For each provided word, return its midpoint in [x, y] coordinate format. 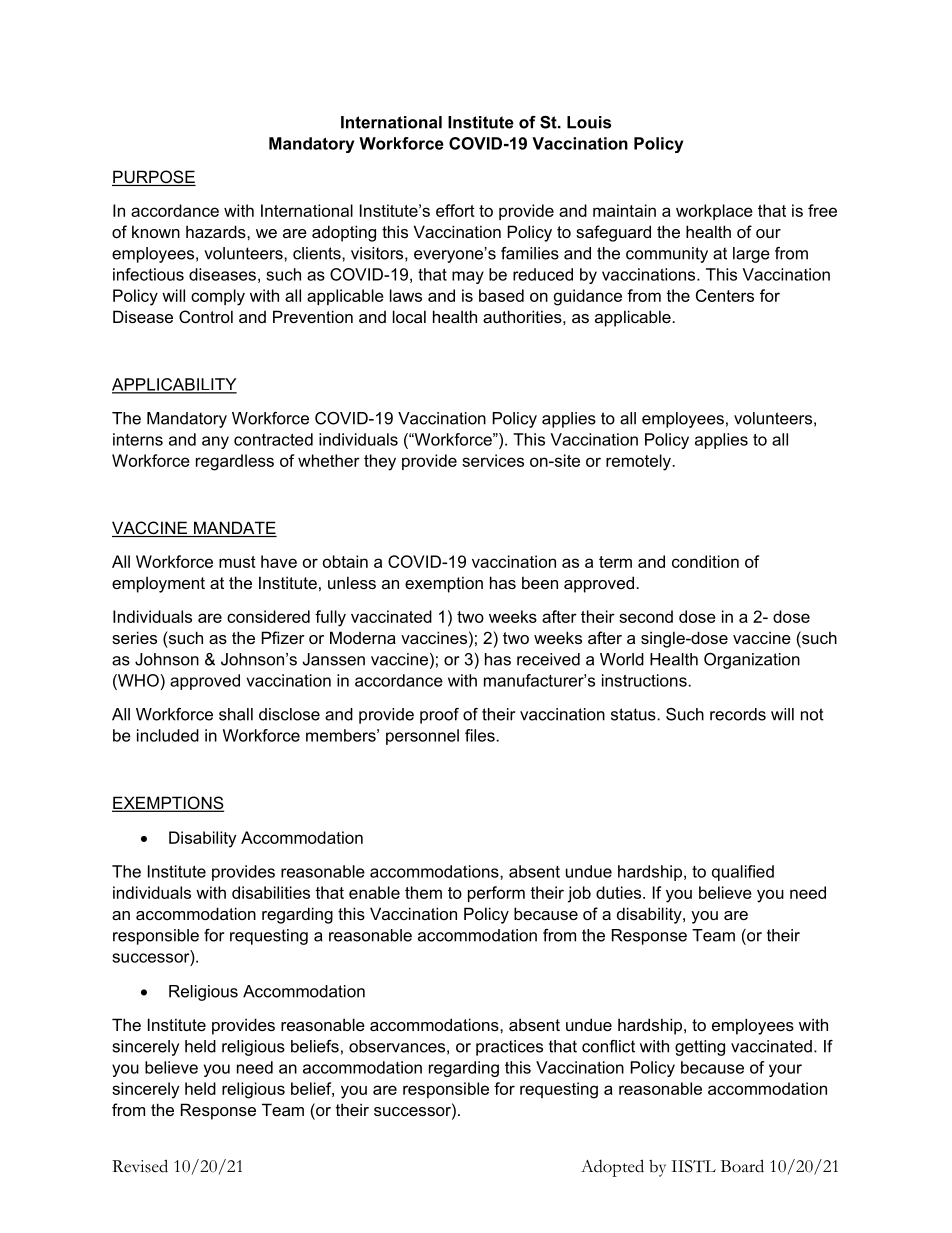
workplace [714, 212]
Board [742, 1166]
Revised [140, 1166]
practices [509, 1048]
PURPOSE [154, 178]
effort [455, 210]
